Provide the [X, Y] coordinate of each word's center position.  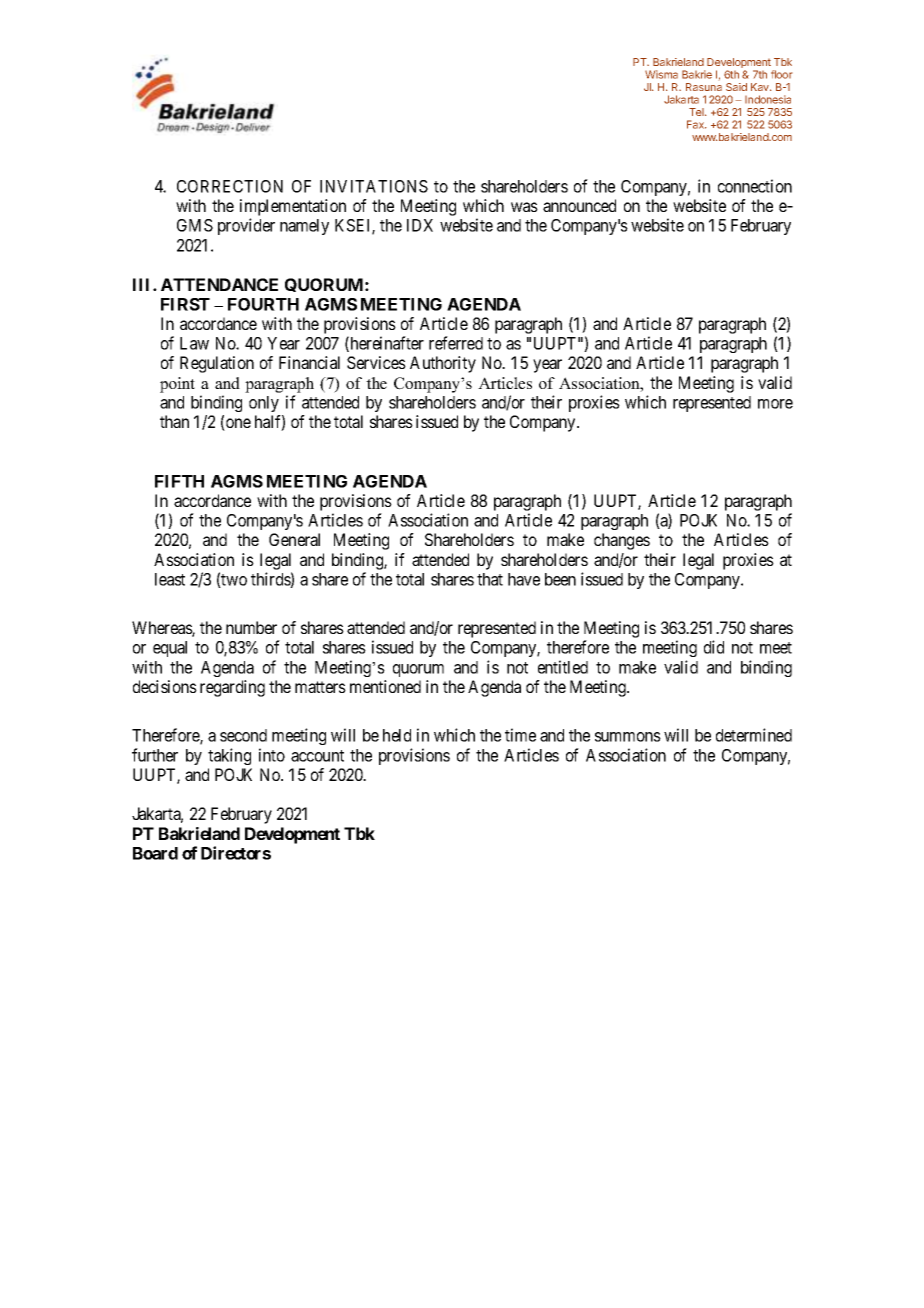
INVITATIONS [374, 186]
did [714, 647]
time [520, 735]
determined [754, 735]
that [490, 579]
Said [736, 87]
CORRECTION [230, 186]
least [170, 579]
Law [194, 343]
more [775, 404]
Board [155, 853]
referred [456, 343]
